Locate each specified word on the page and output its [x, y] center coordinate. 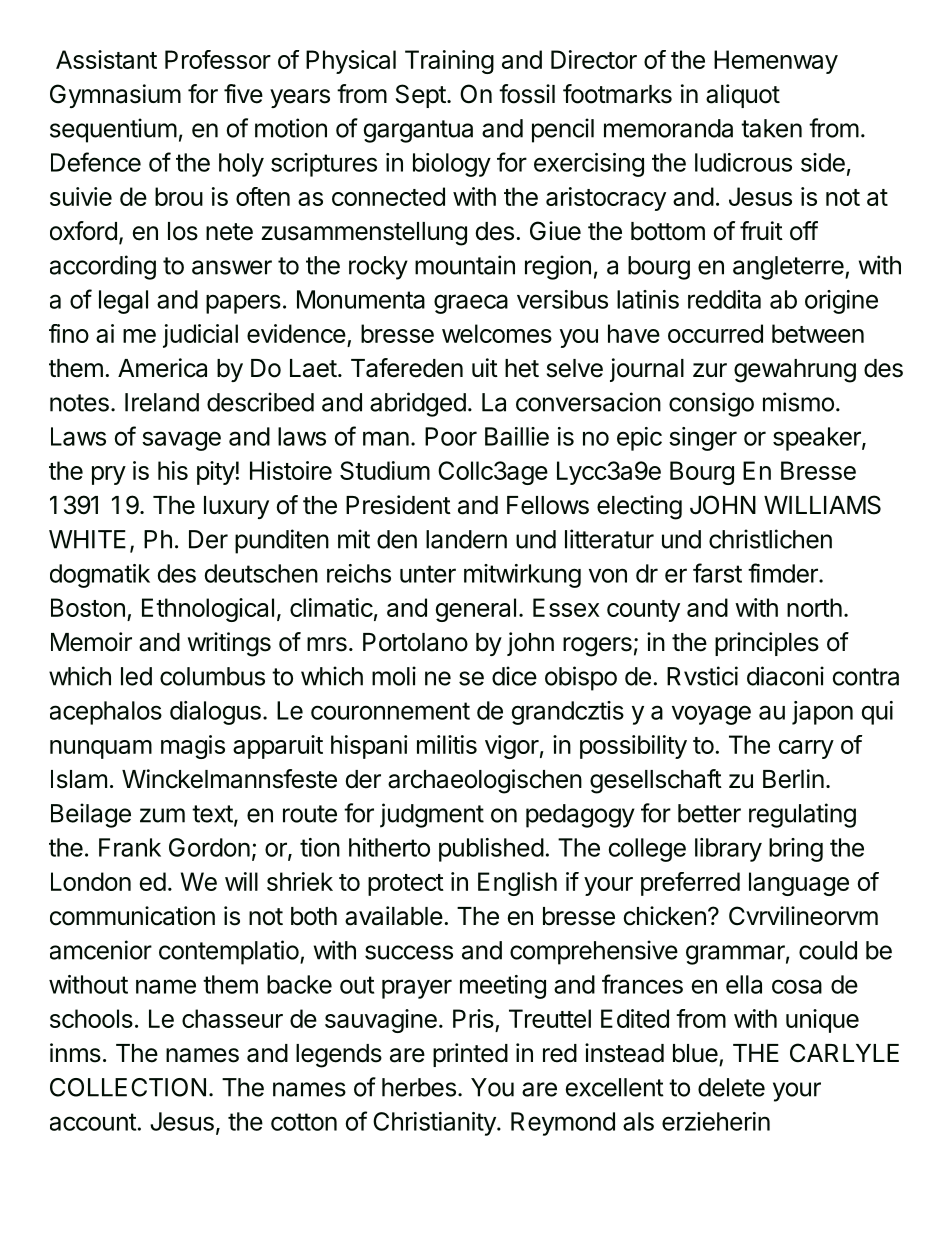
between [818, 333]
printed [470, 1055]
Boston [88, 607]
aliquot [743, 96]
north [814, 607]
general [476, 610]
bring [796, 850]
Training [449, 62]
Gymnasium [115, 96]
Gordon [209, 847]
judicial [200, 336]
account [93, 1122]
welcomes [497, 333]
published [491, 850]
